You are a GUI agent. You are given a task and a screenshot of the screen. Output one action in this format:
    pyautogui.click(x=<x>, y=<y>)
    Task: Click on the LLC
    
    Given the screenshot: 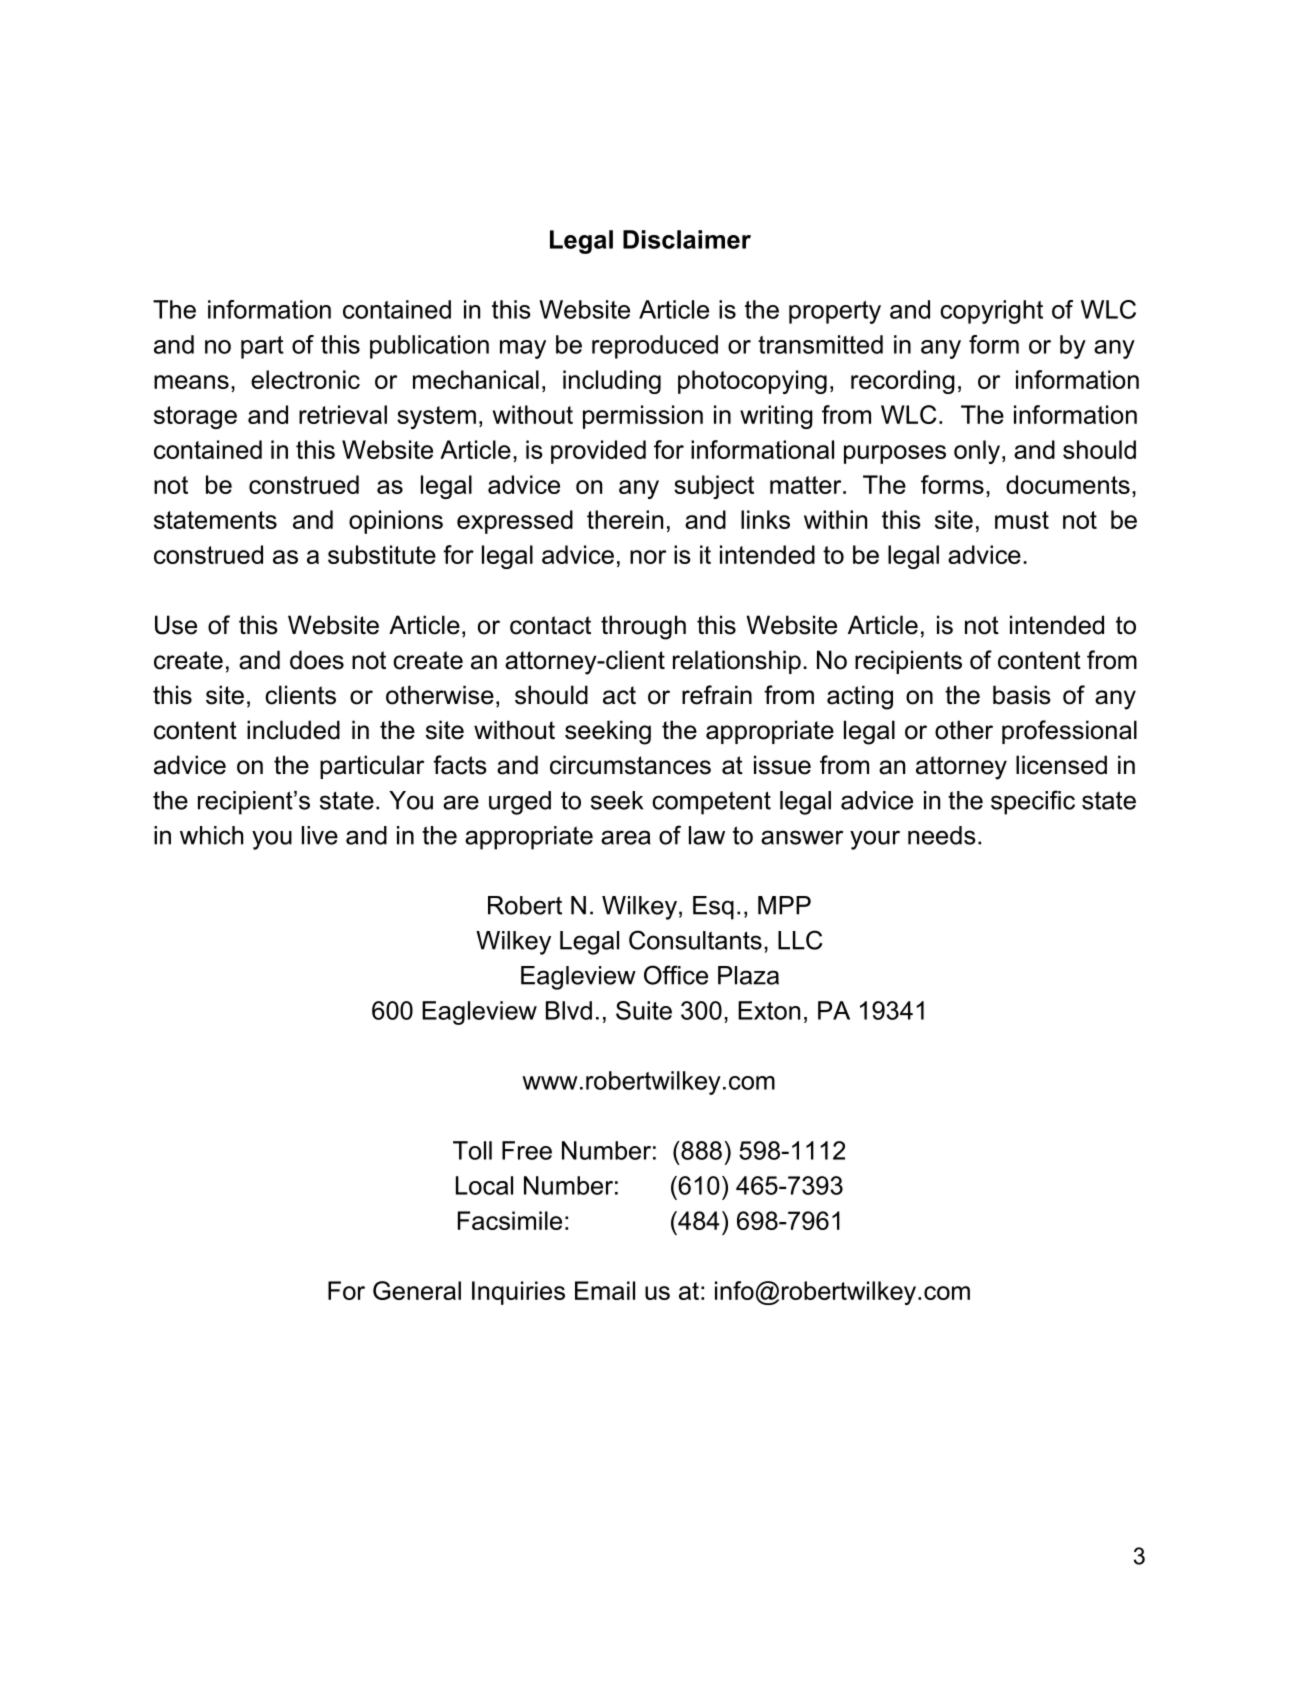 What is the action you would take?
    pyautogui.click(x=800, y=940)
